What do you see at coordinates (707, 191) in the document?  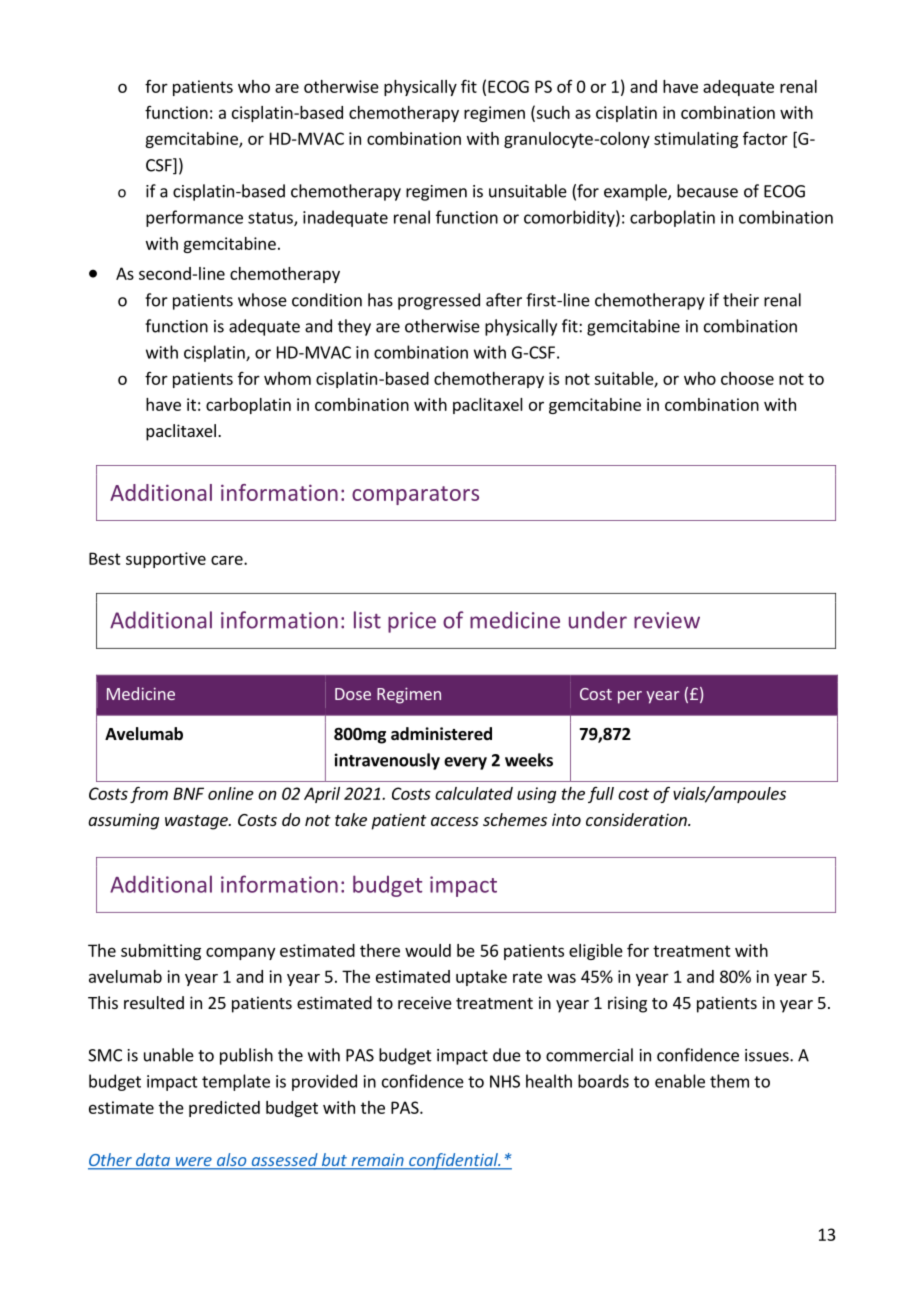 I see `because` at bounding box center [707, 191].
